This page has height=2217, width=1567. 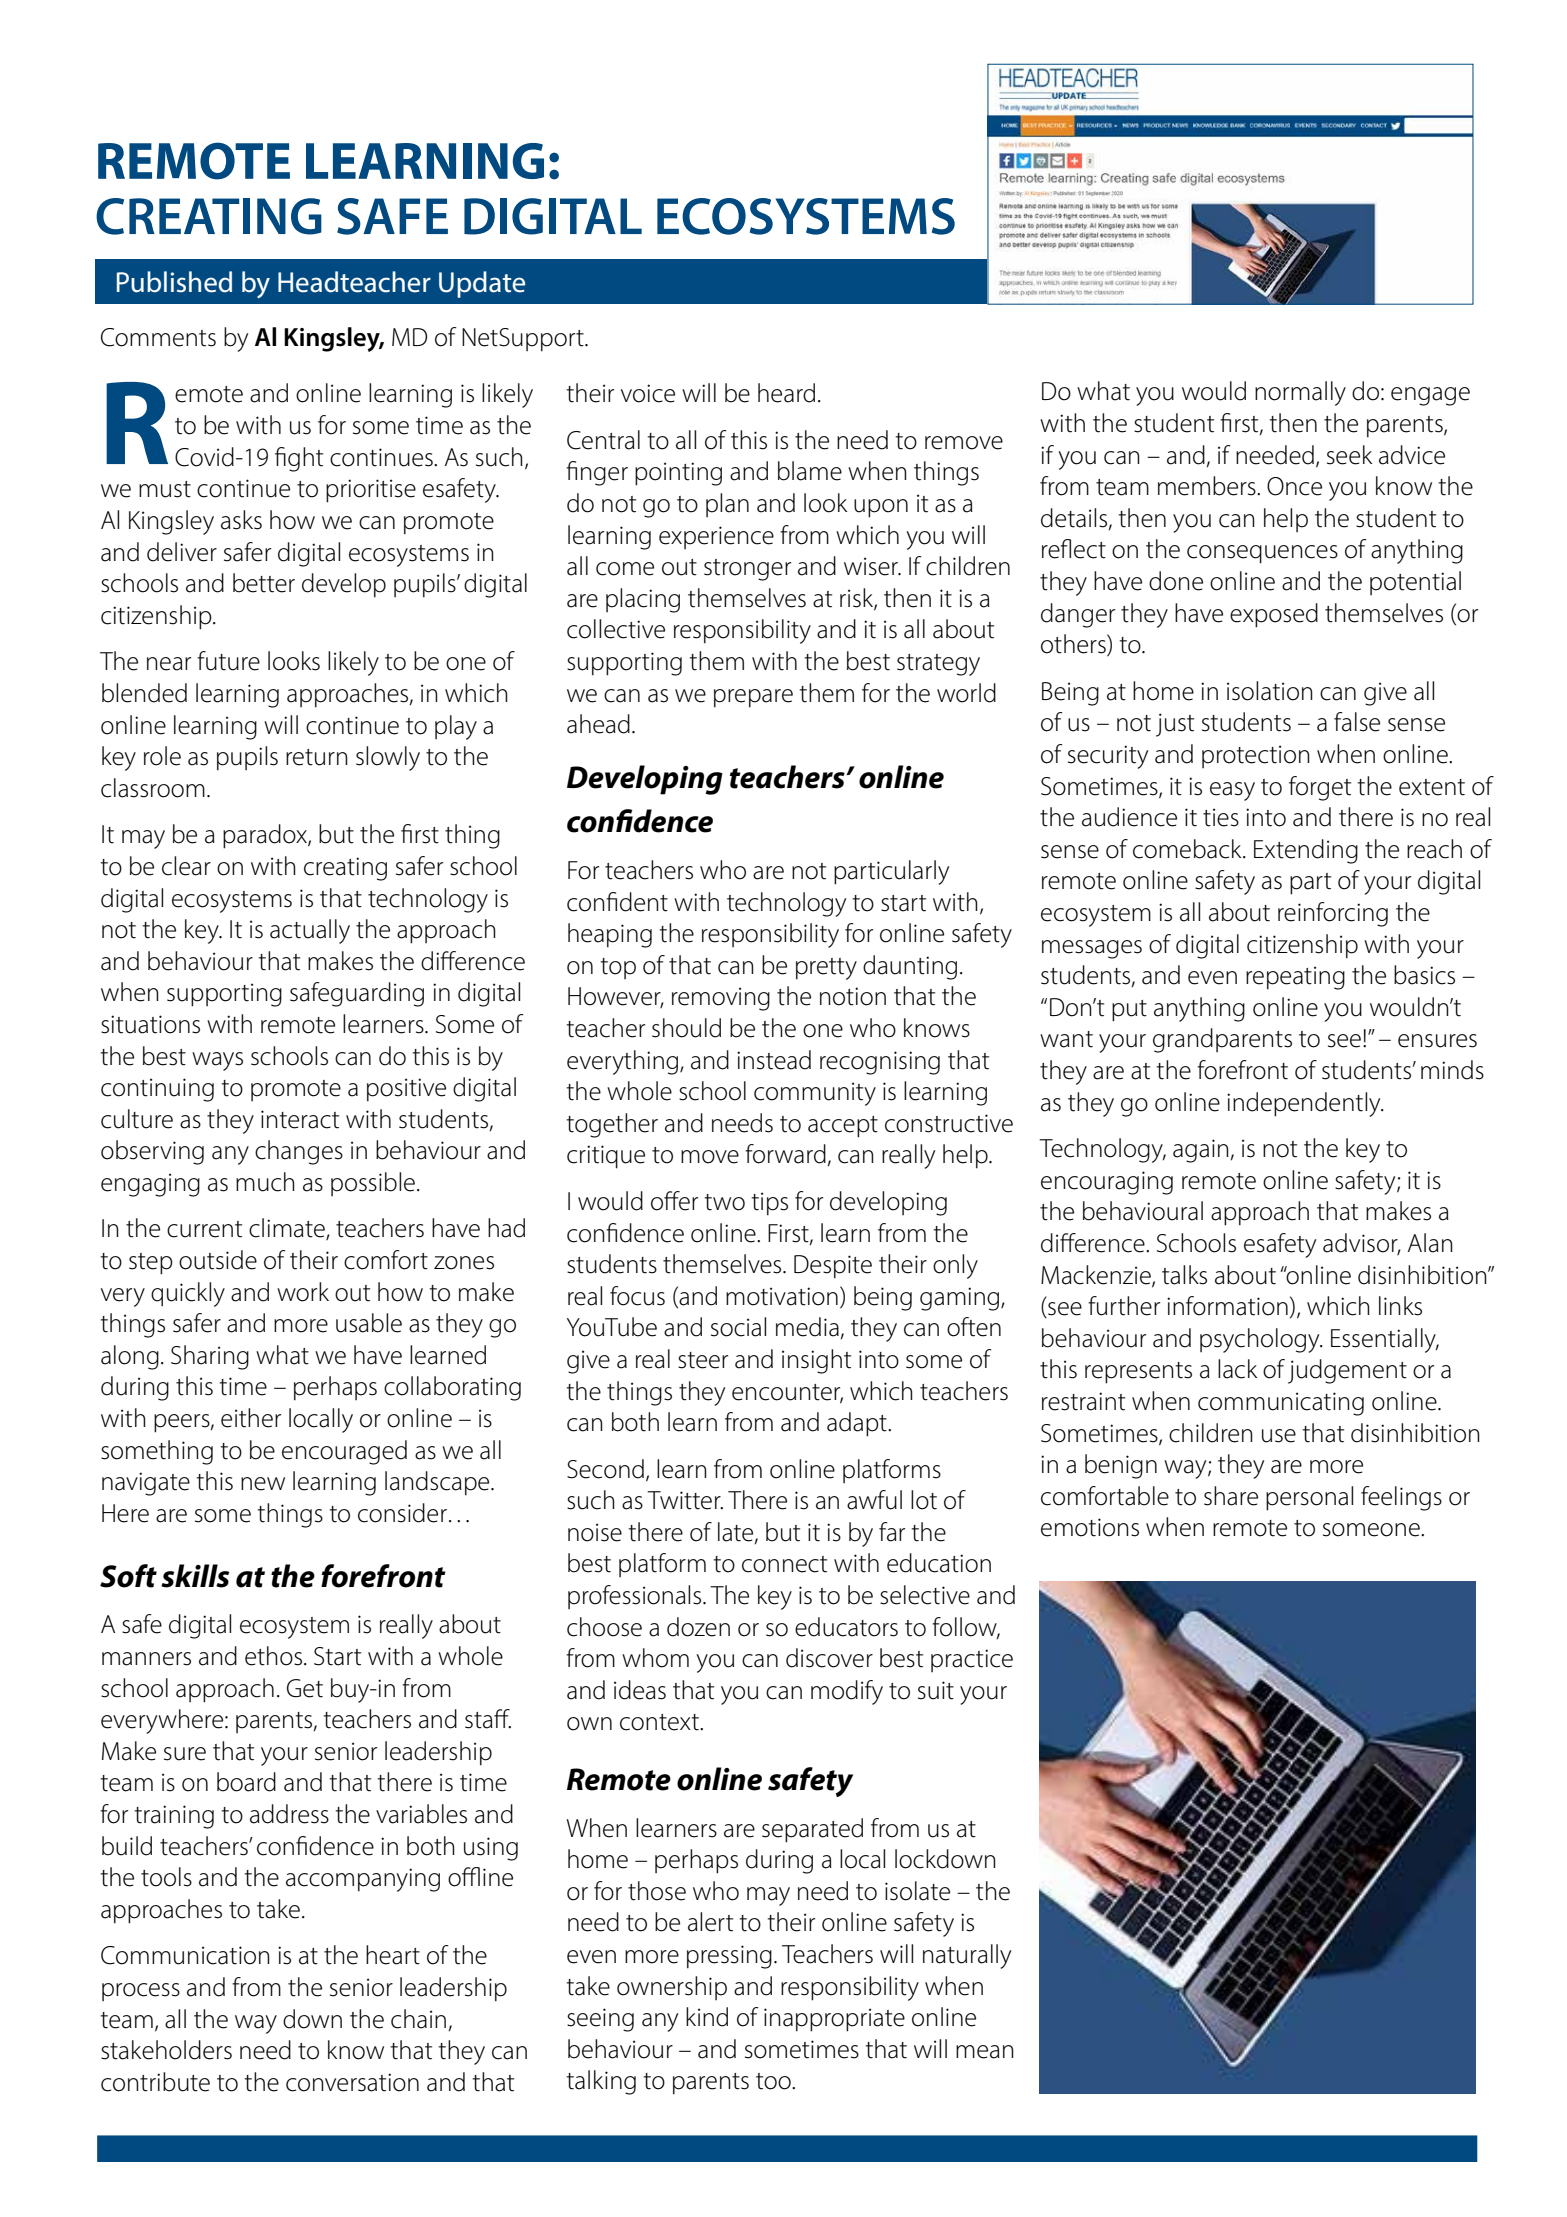 What do you see at coordinates (786, 393) in the page?
I see `heard` at bounding box center [786, 393].
